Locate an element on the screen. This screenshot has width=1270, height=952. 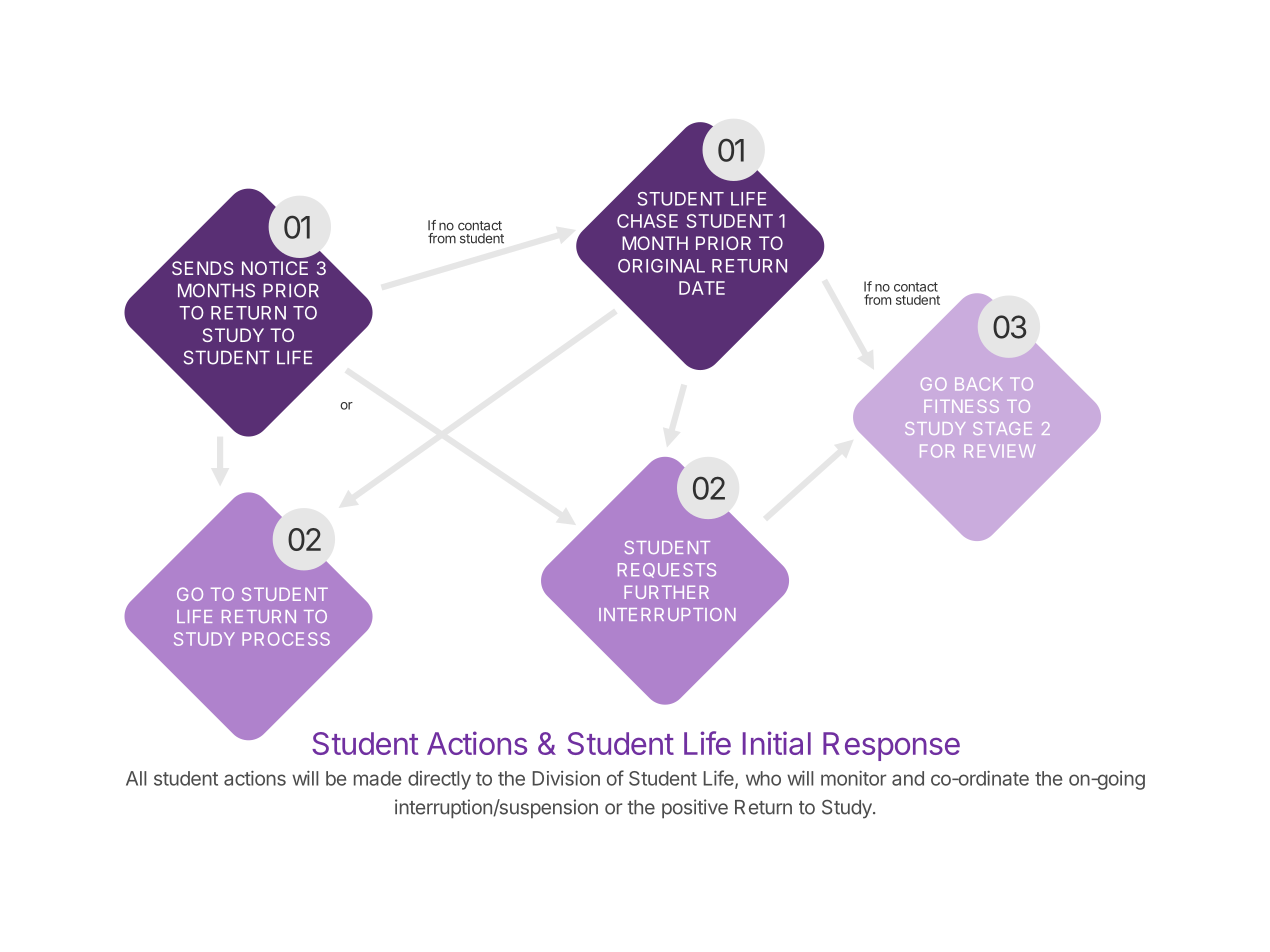
NOTICE is located at coordinates (275, 268).
